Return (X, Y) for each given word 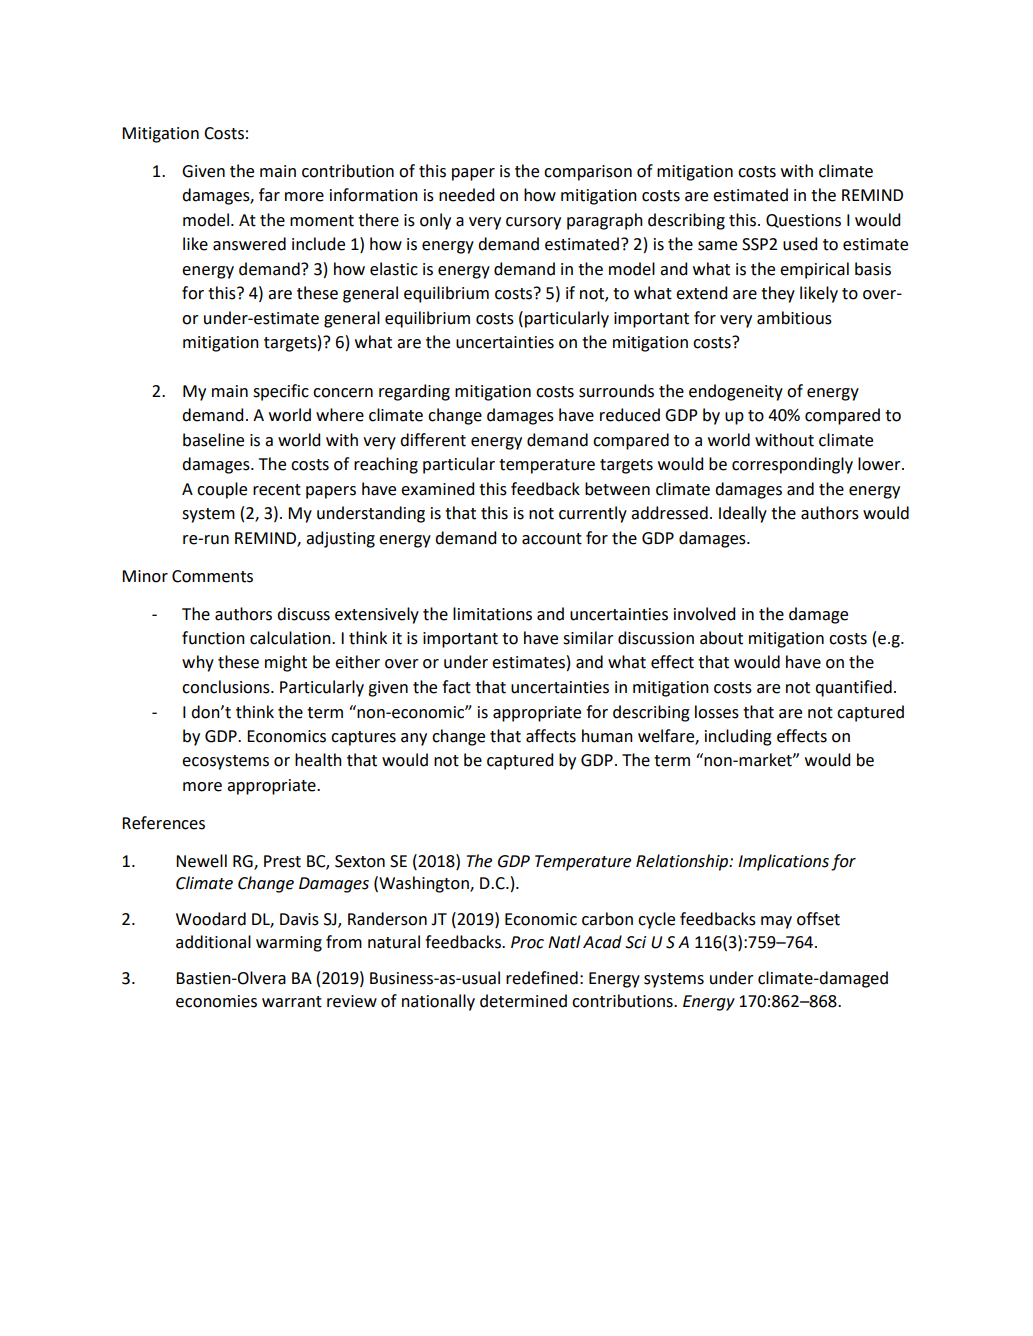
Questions (803, 221)
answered (249, 244)
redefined (542, 978)
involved (704, 614)
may (776, 922)
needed (466, 195)
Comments (212, 576)
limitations (492, 614)
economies (216, 1001)
